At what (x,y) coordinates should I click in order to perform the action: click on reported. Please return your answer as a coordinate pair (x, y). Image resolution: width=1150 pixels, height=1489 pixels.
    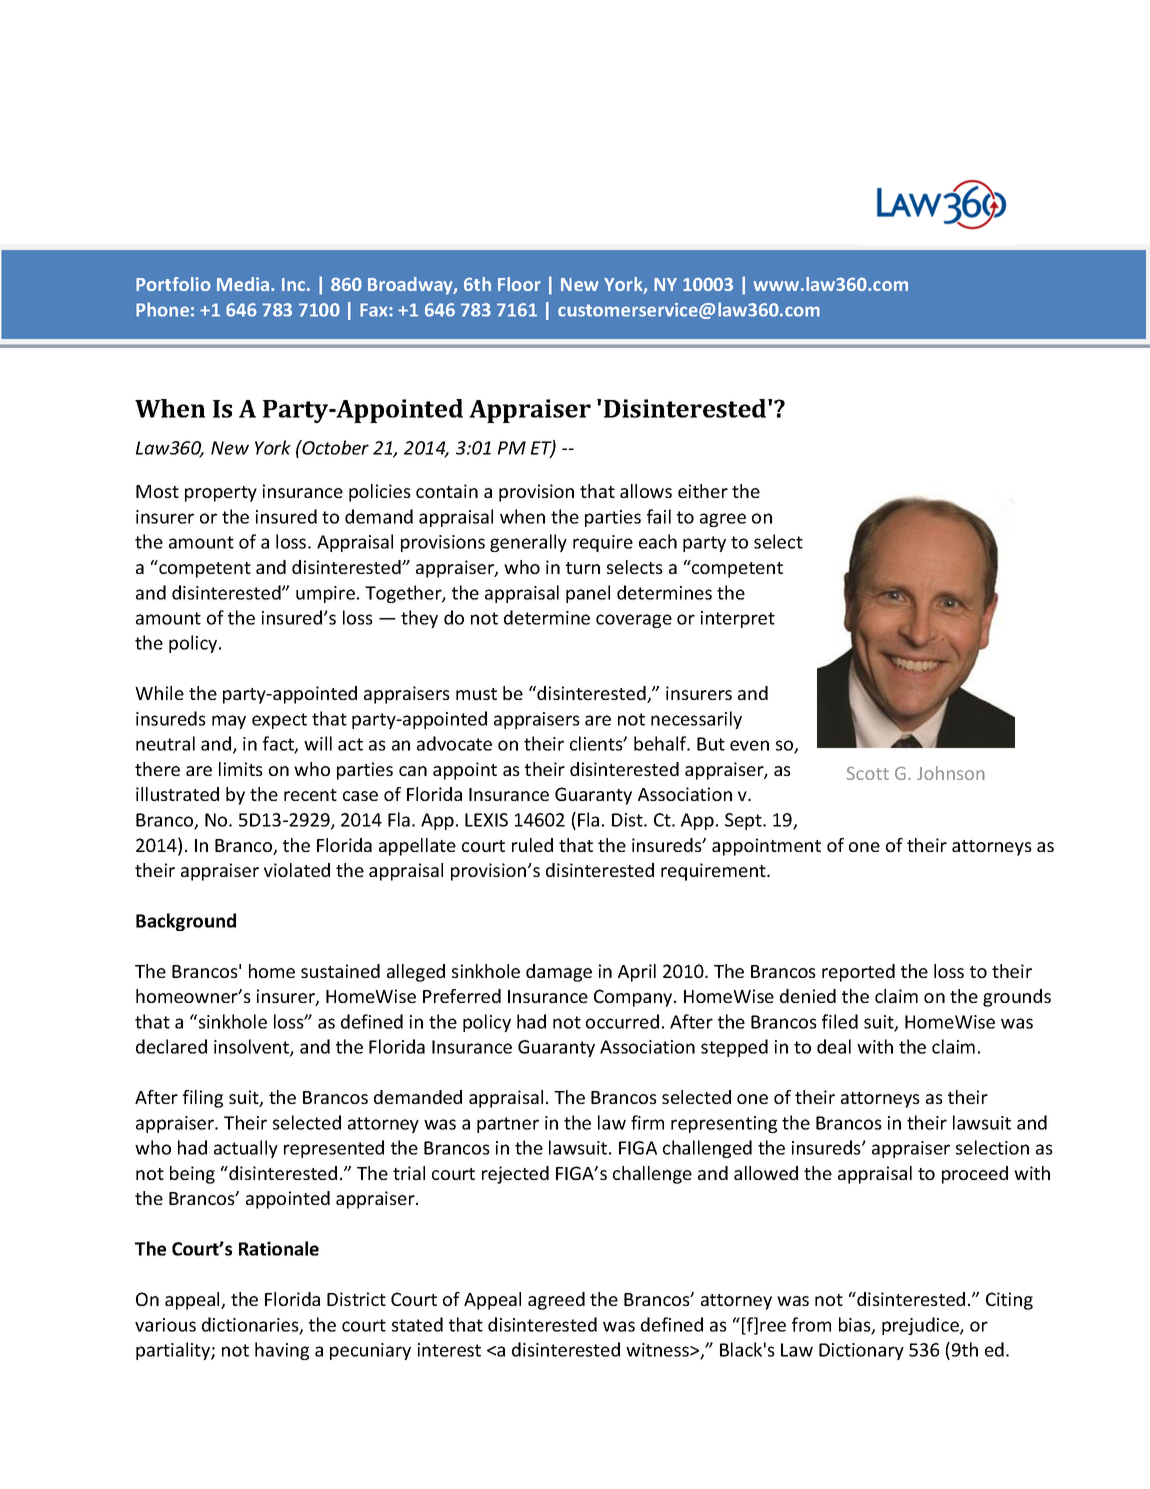
    Looking at the image, I should click on (858, 973).
